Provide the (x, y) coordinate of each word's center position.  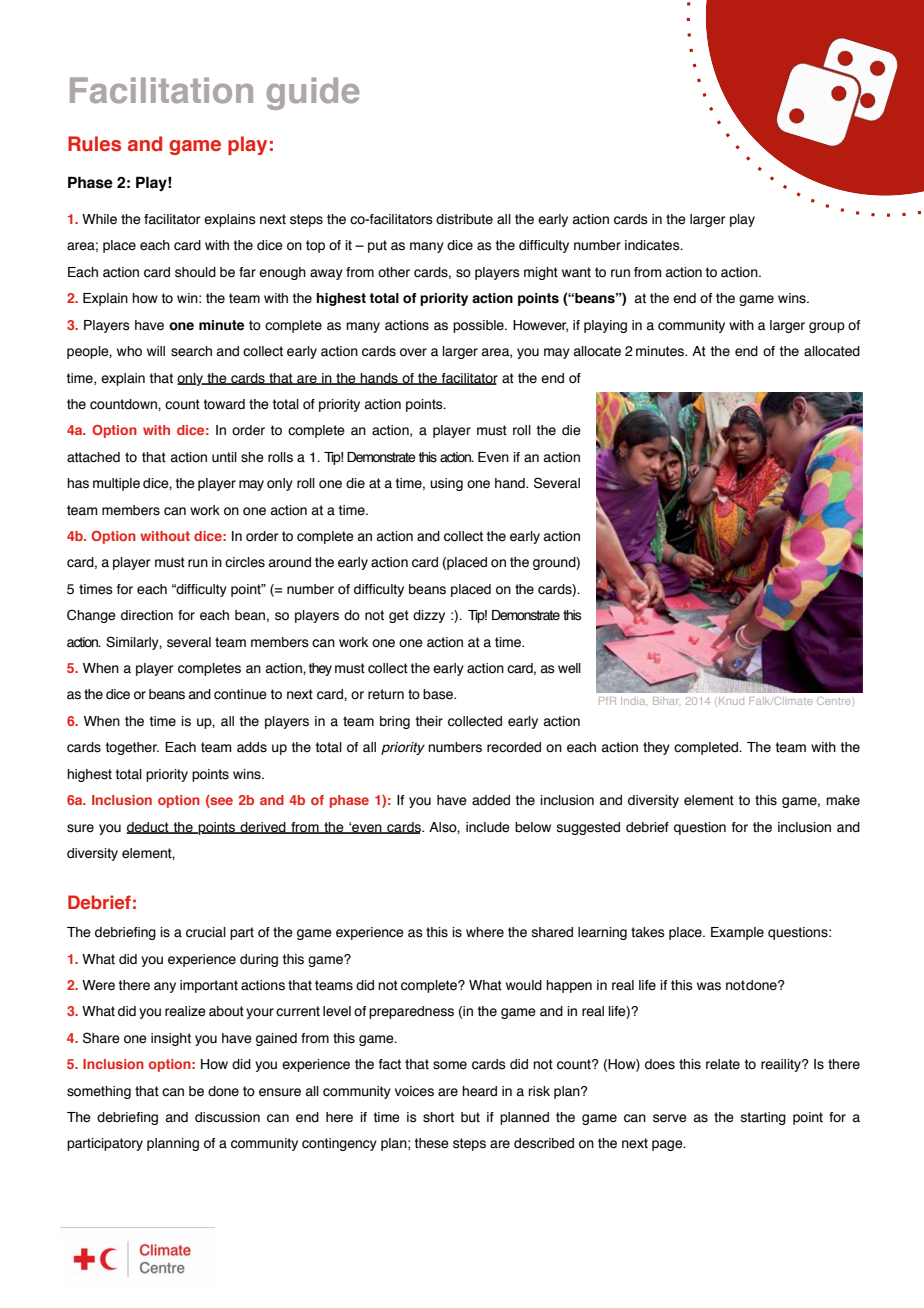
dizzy (429, 616)
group (827, 327)
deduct (149, 828)
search (191, 351)
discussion (227, 1117)
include (488, 827)
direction (147, 615)
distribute (464, 219)
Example (737, 933)
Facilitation (161, 90)
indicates (653, 245)
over (413, 352)
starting (763, 1118)
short (438, 1117)
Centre (833, 701)
